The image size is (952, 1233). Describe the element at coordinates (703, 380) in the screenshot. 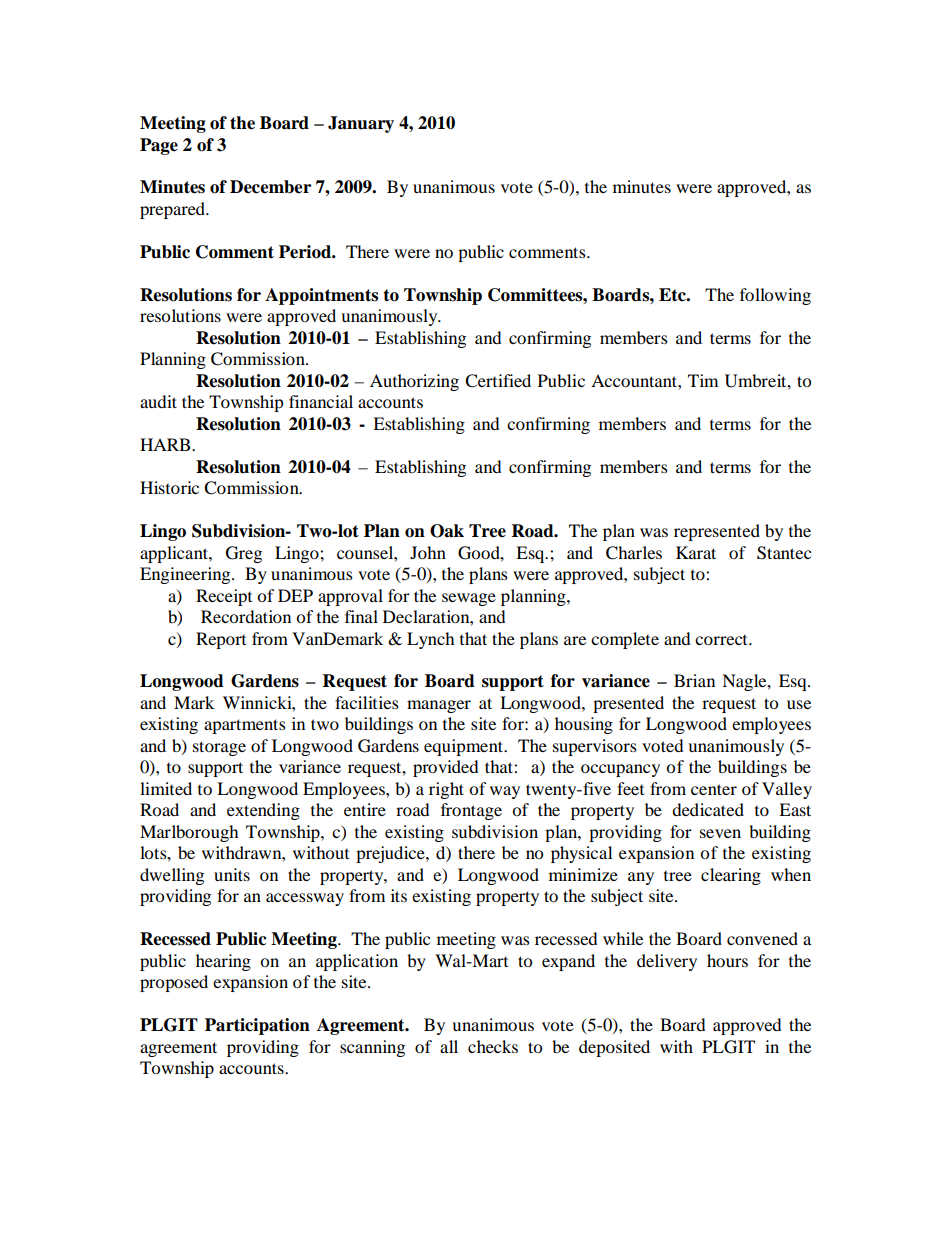

I see `Tim` at that location.
